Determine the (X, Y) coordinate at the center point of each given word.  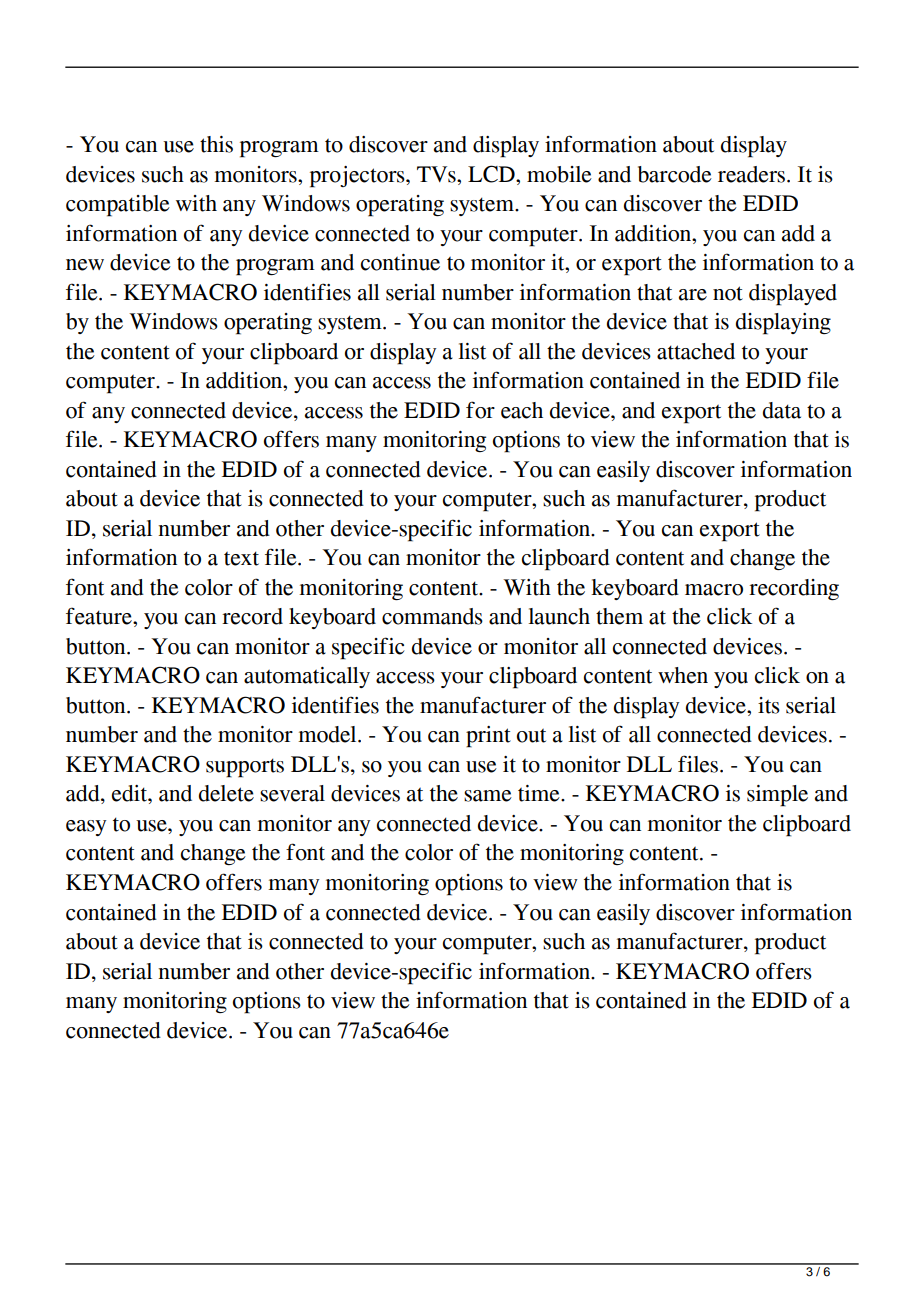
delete (226, 793)
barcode (675, 174)
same (488, 796)
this (216, 144)
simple (777, 796)
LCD (492, 174)
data (782, 410)
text (241, 558)
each (522, 410)
